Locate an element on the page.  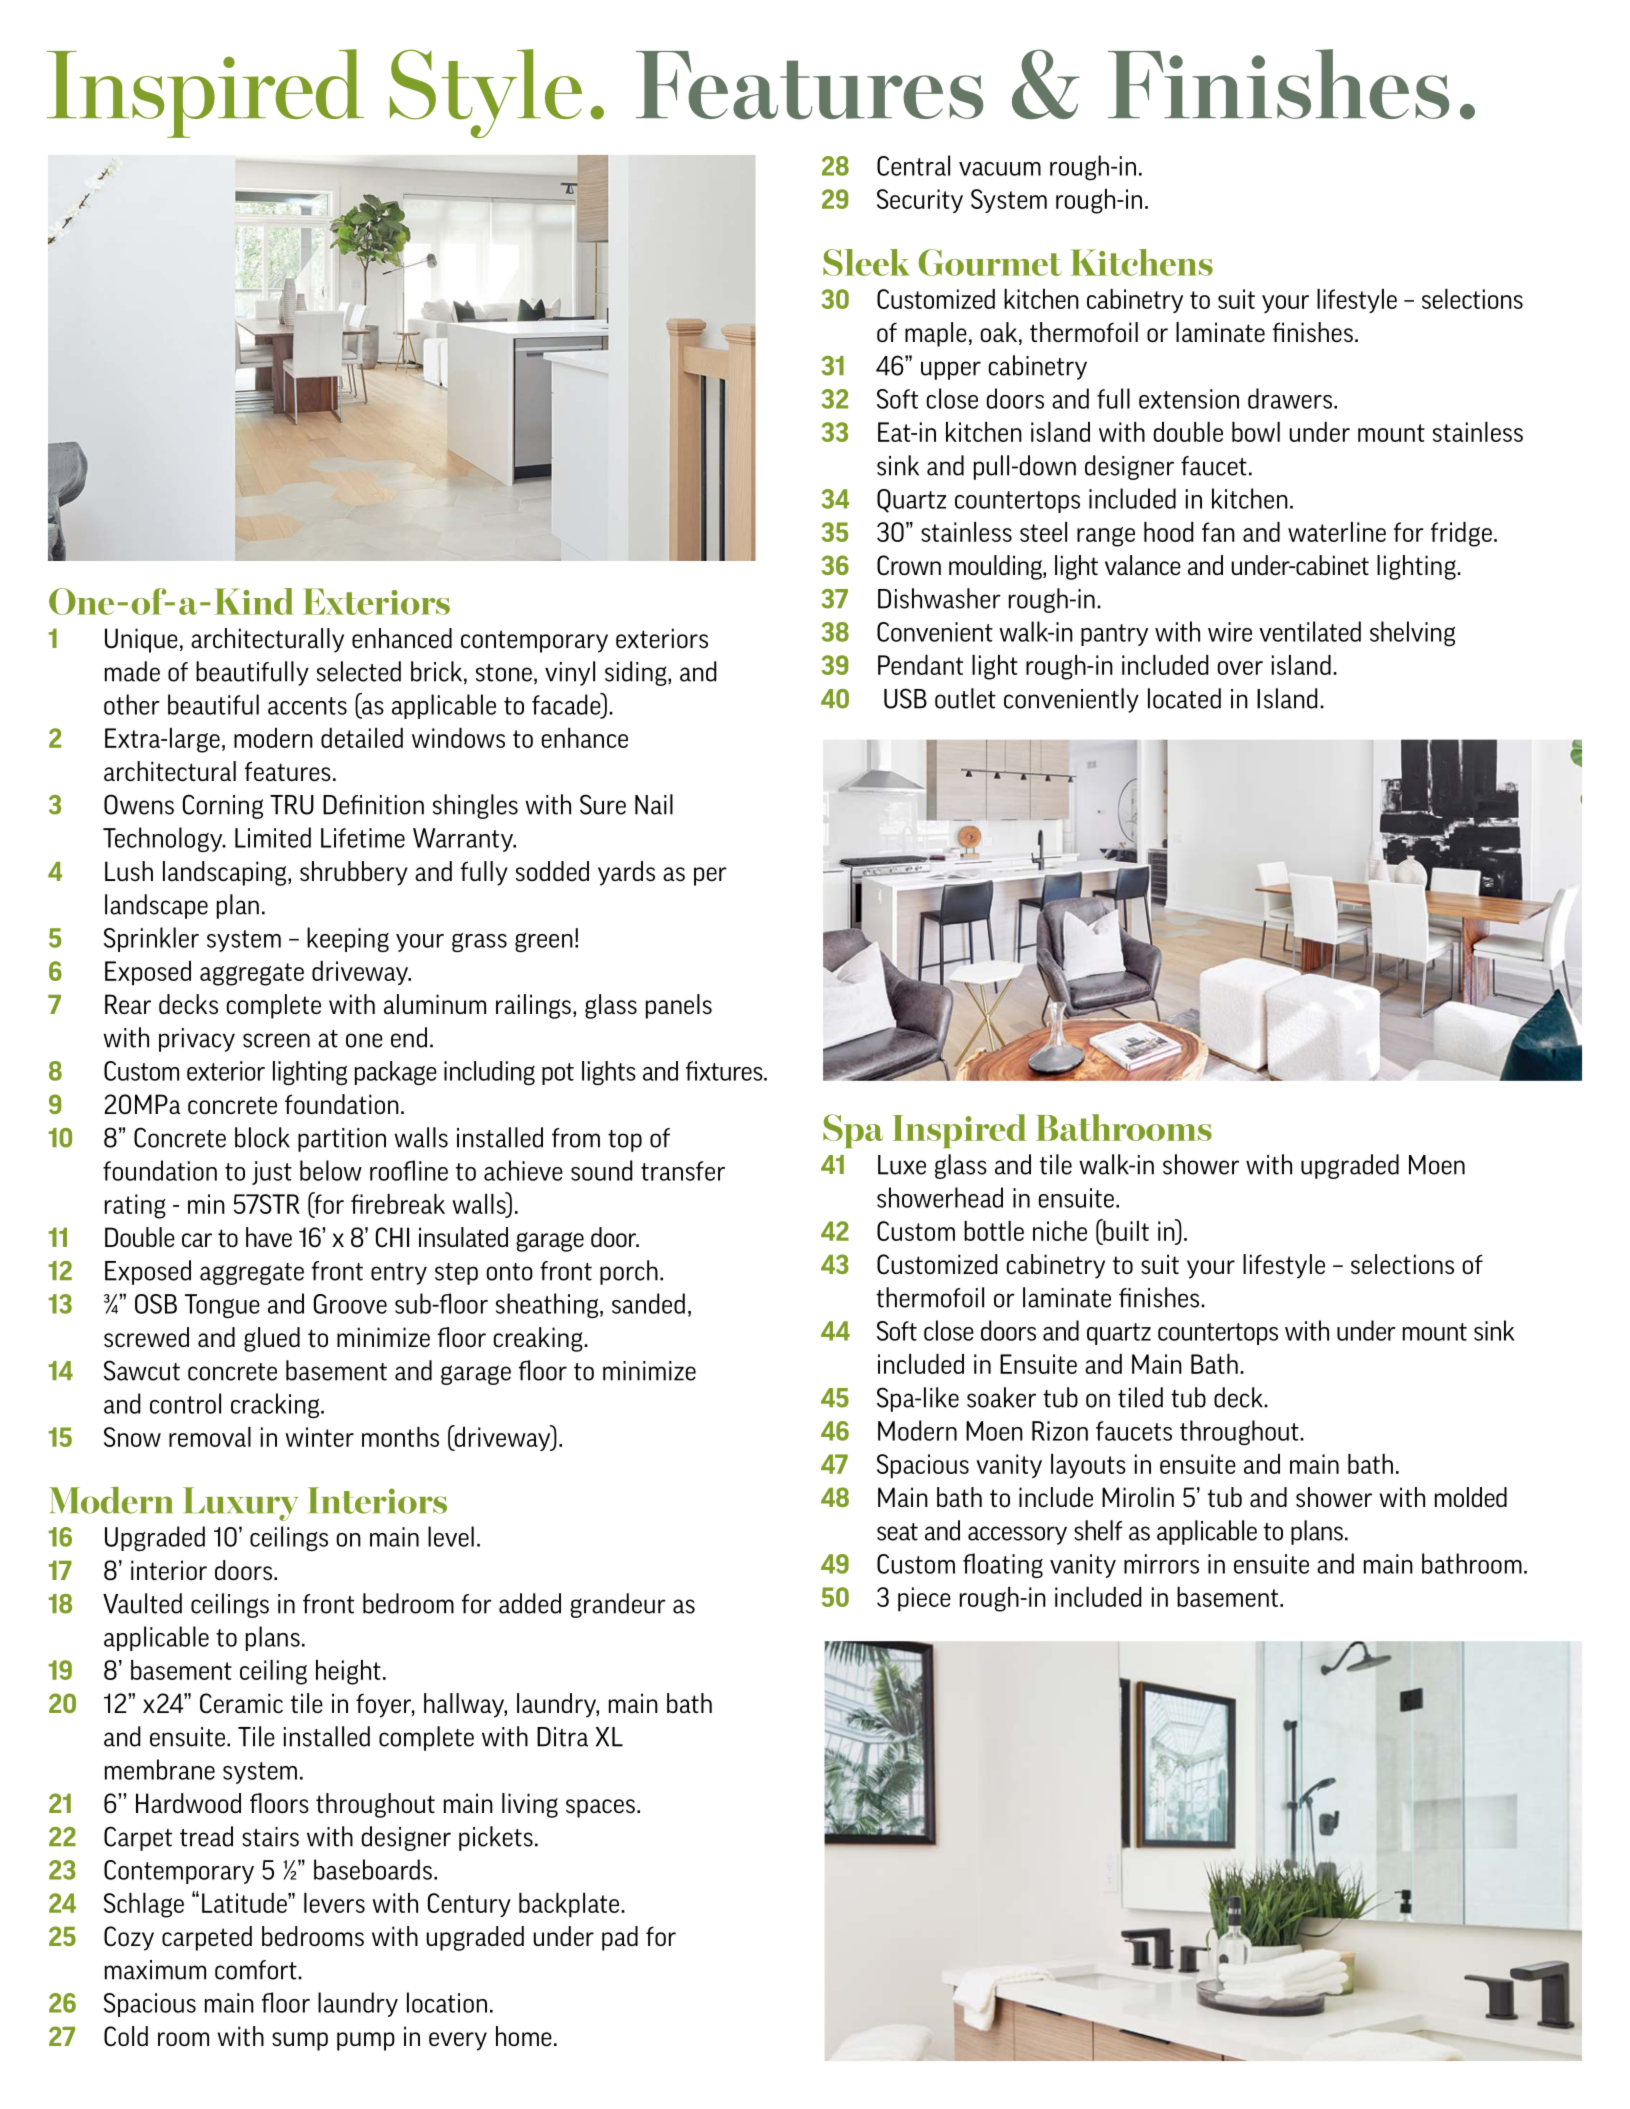
block is located at coordinates (262, 1137).
